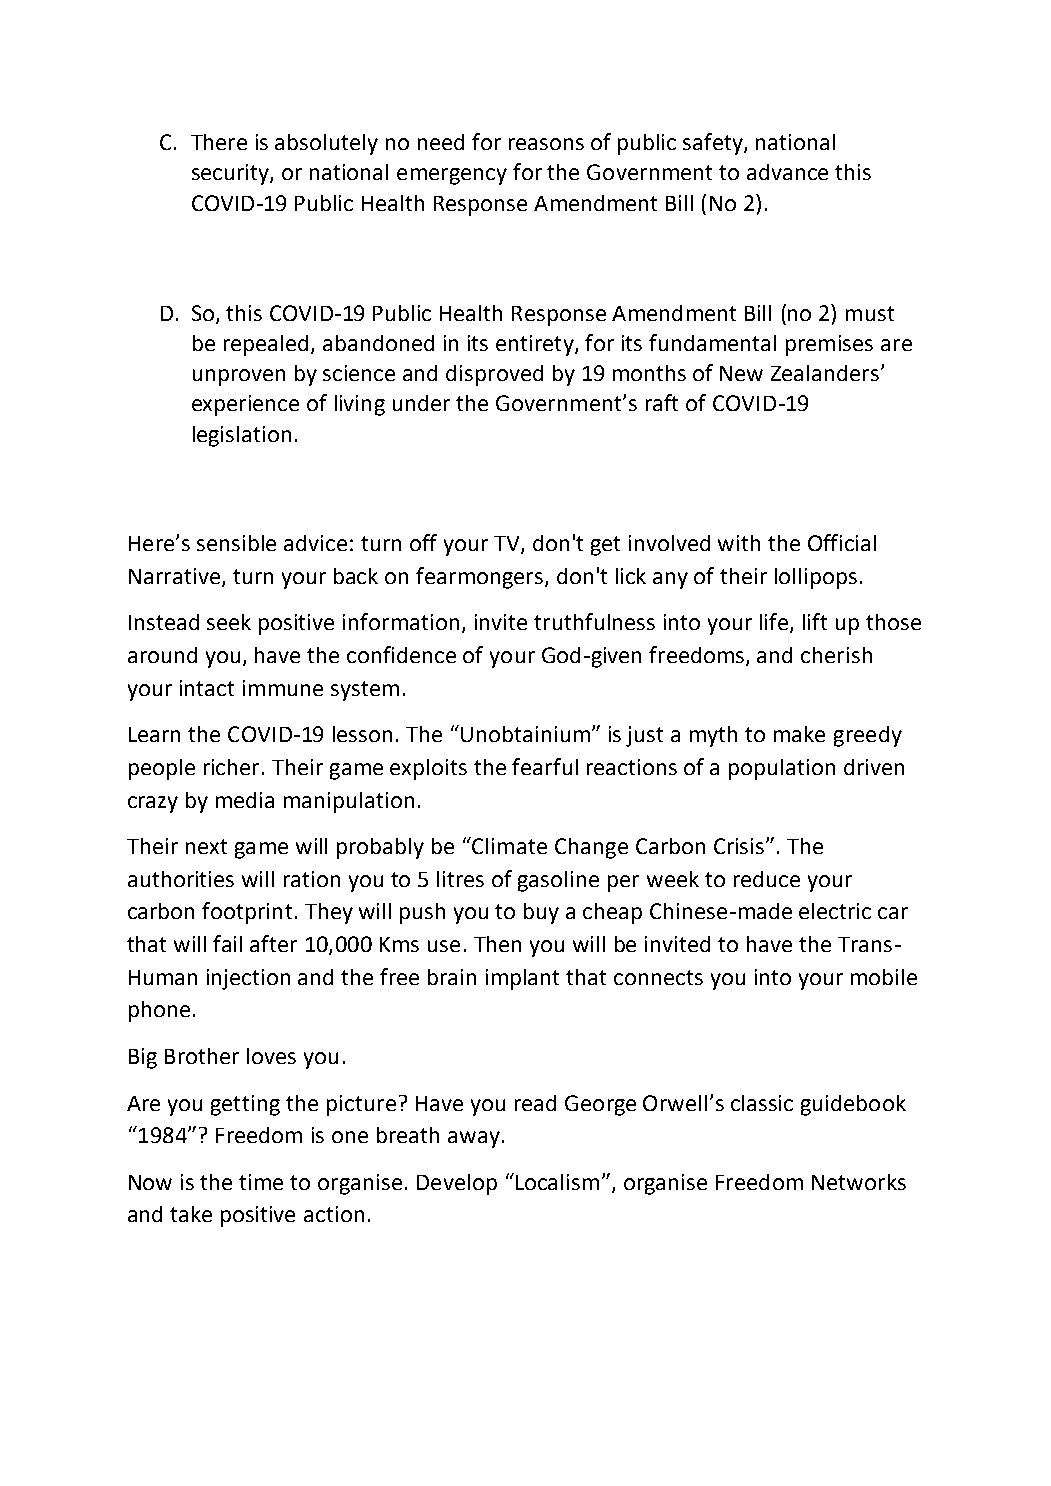  I want to click on absolutely, so click(326, 144).
